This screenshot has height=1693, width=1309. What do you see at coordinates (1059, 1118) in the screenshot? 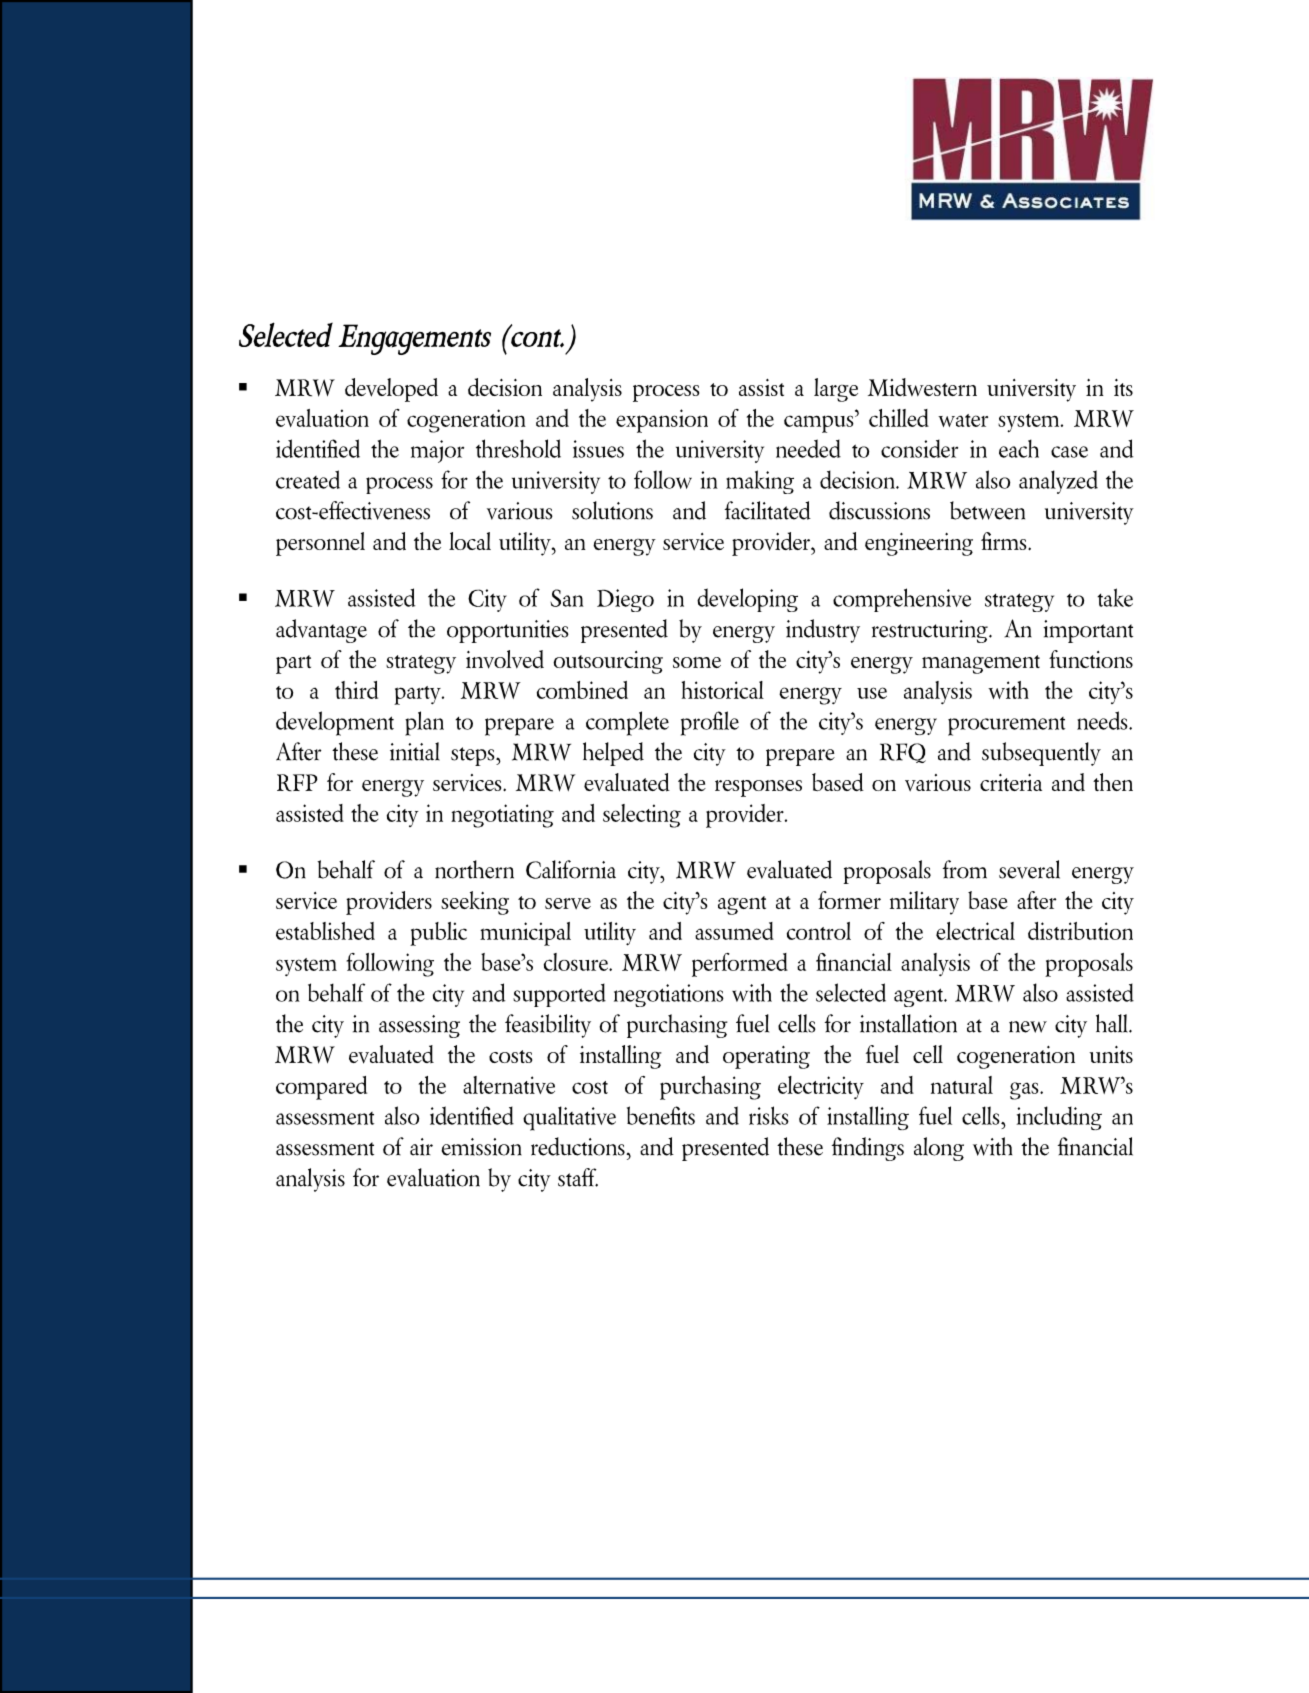
I see `including` at bounding box center [1059, 1118].
